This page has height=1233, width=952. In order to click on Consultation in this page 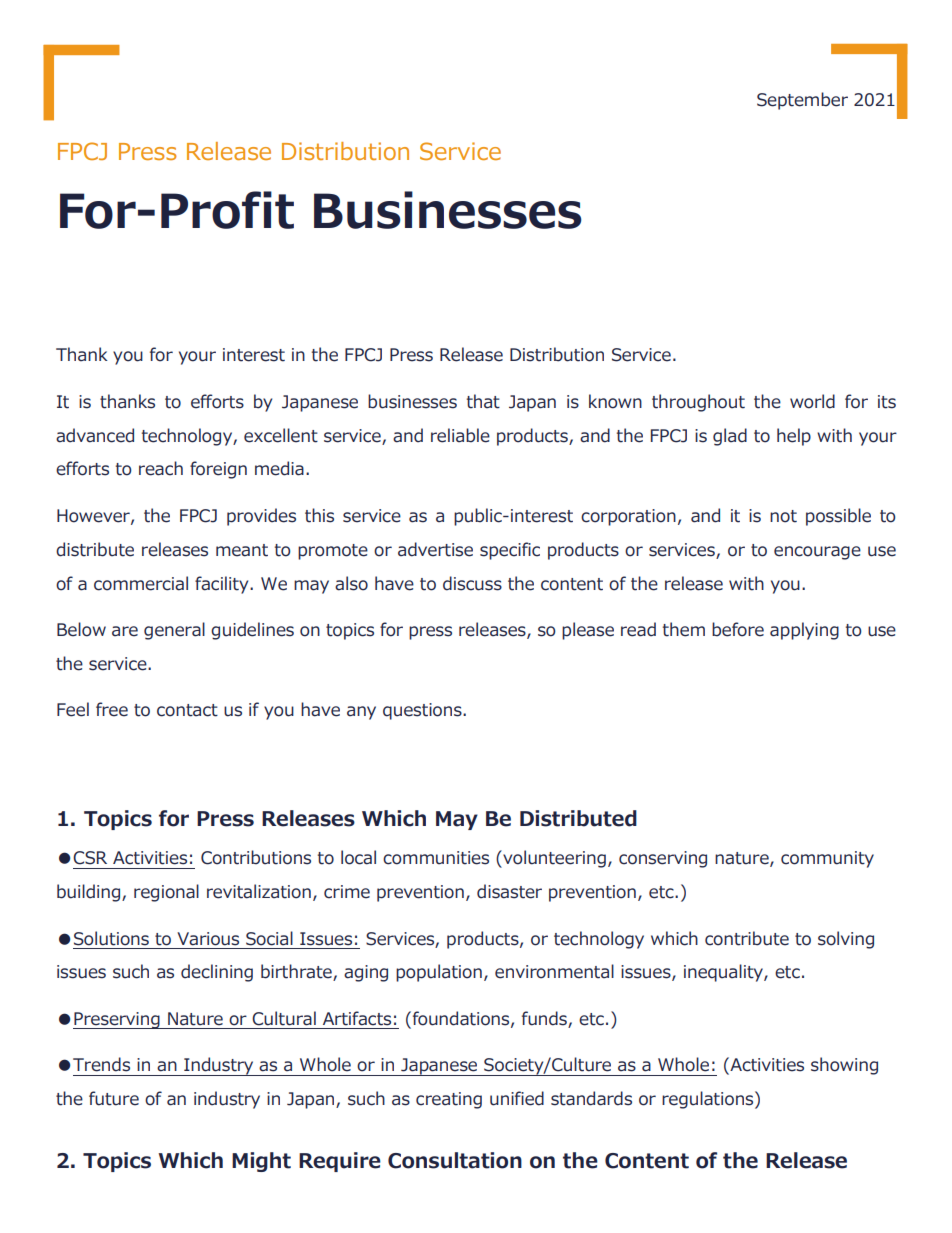, I will do `click(455, 1160)`.
